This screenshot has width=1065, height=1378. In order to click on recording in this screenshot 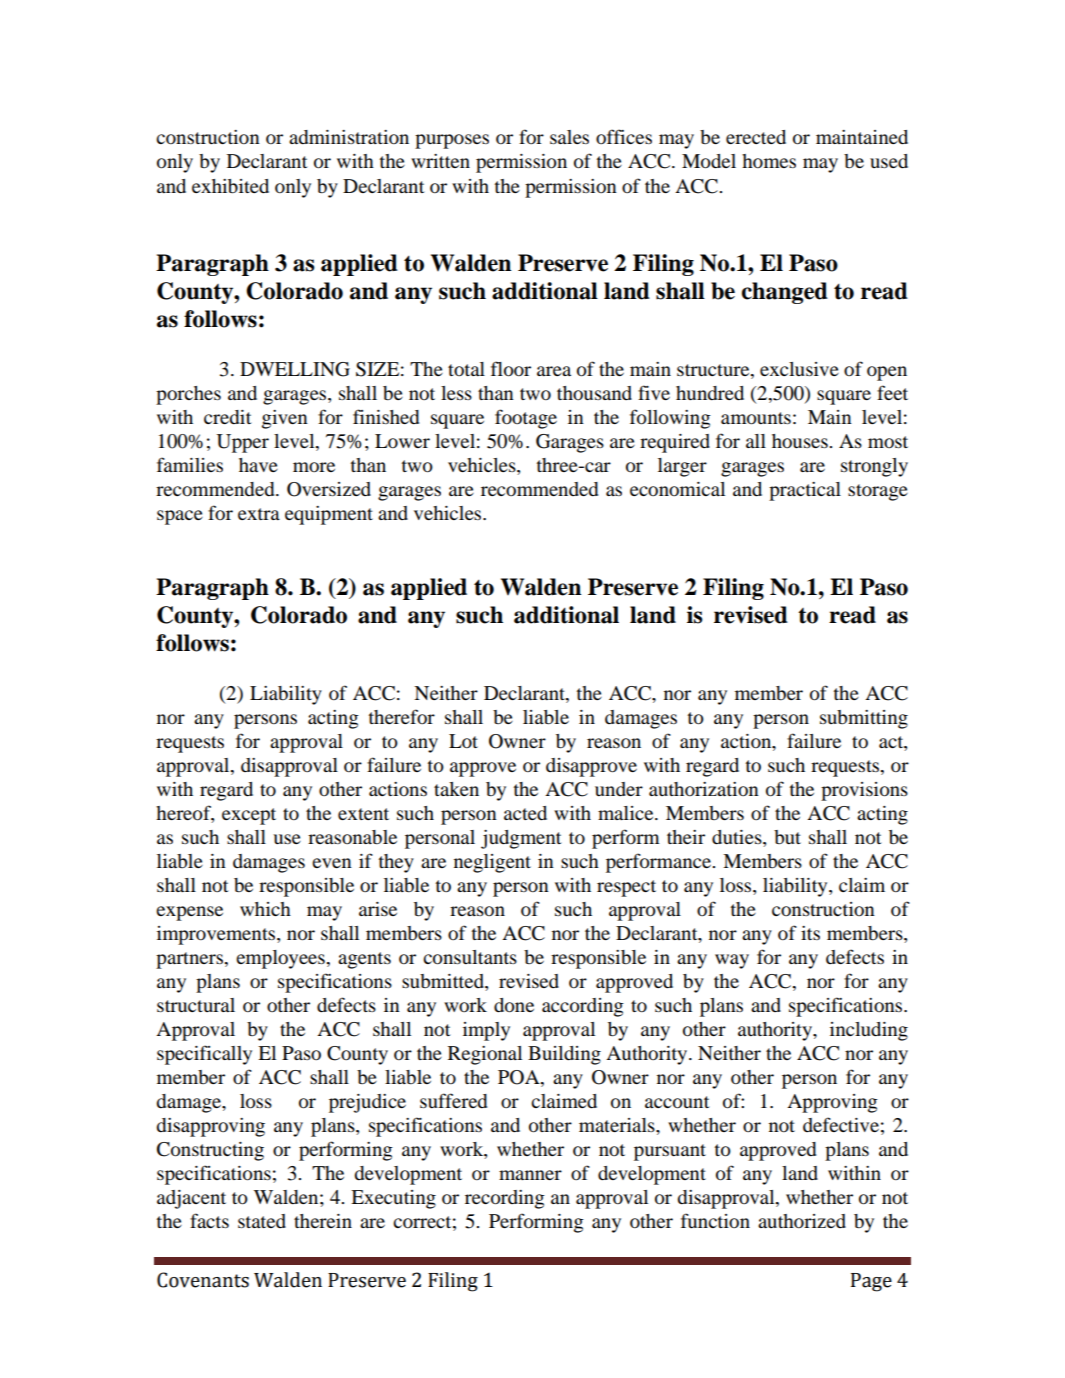, I will do `click(505, 1199)`.
